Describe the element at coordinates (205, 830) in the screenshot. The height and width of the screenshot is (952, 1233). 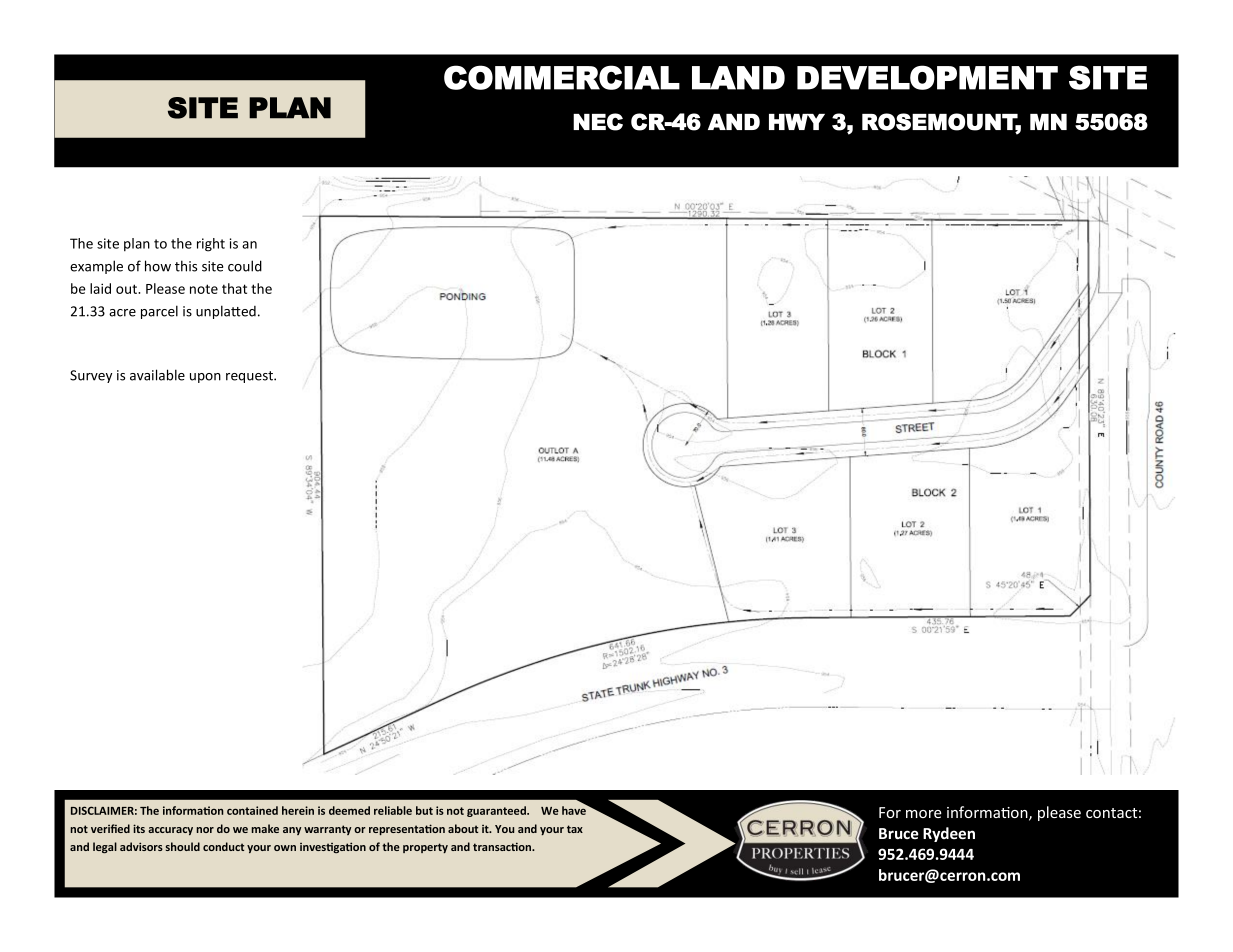
I see `nor` at that location.
